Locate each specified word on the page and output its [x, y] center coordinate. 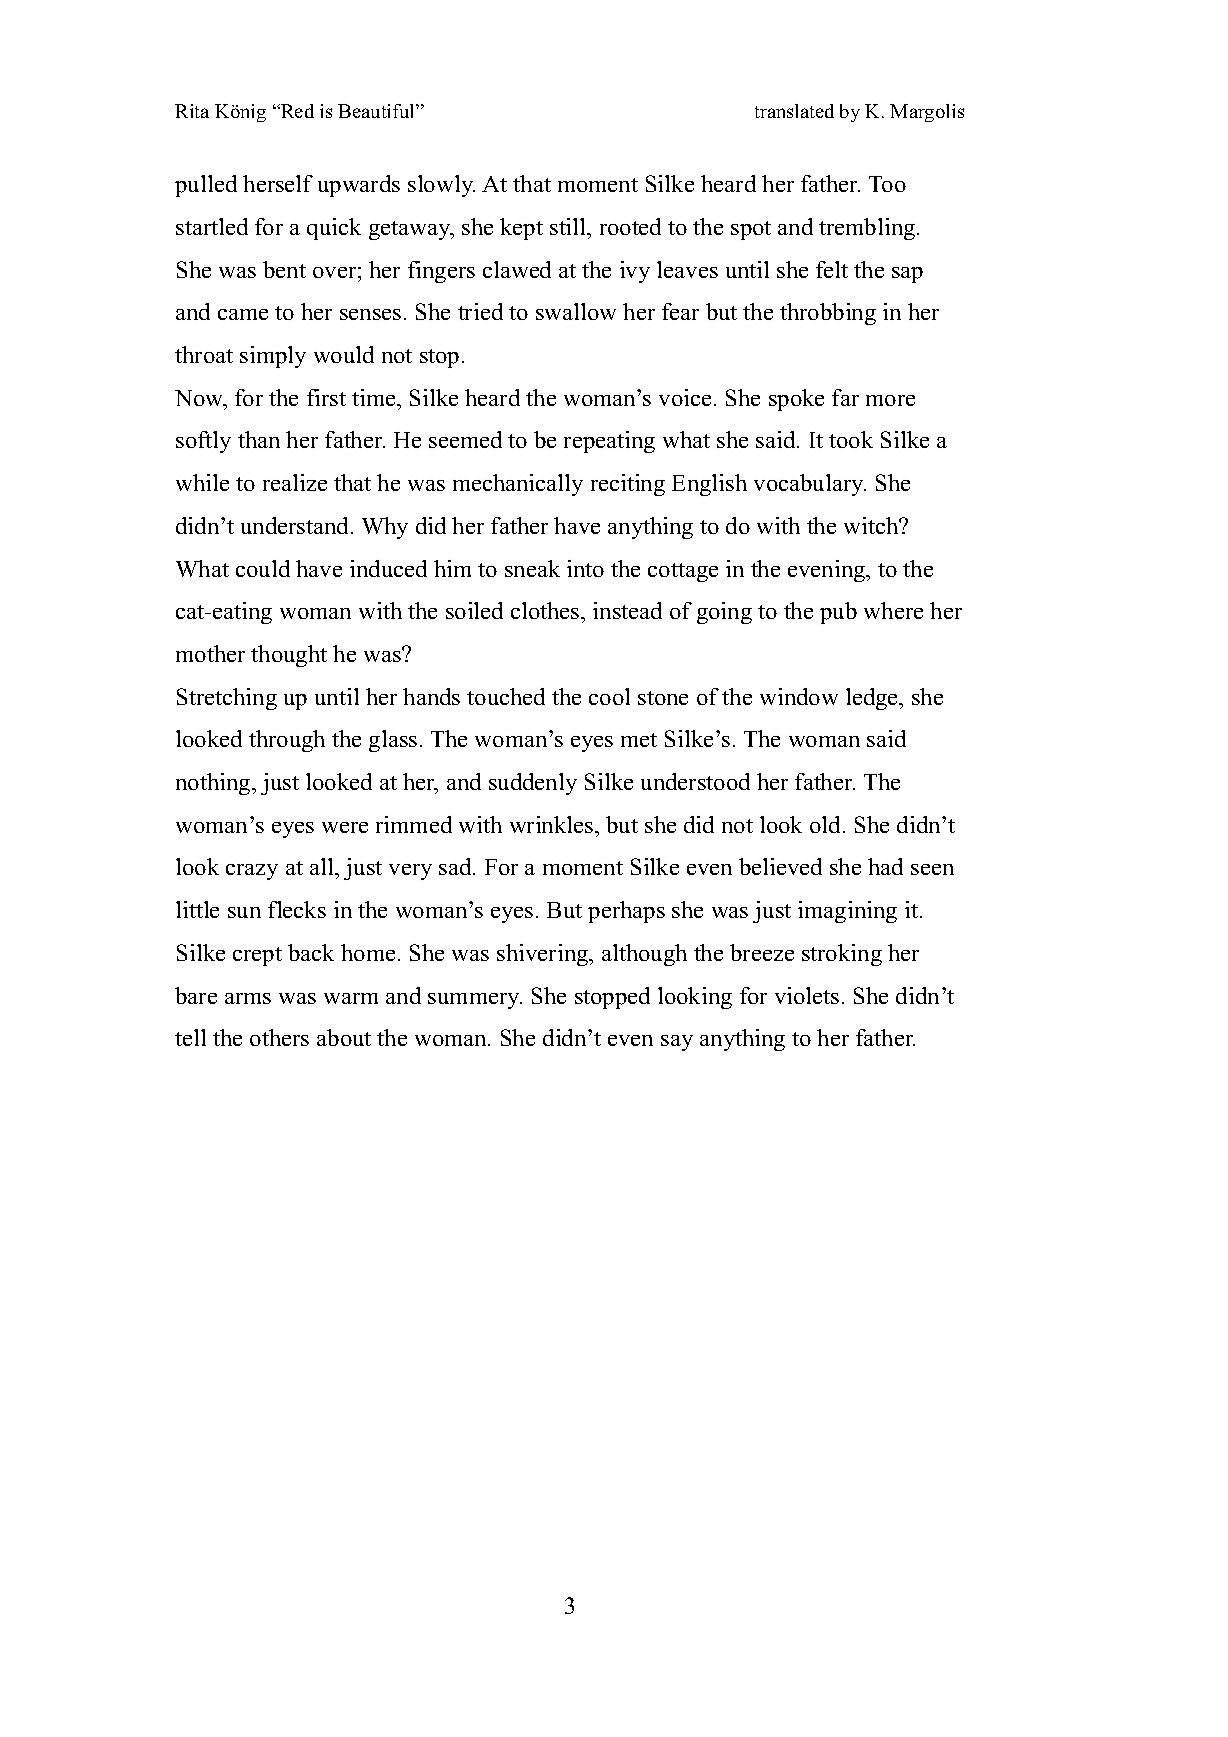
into [585, 568]
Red [296, 111]
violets [807, 995]
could [263, 568]
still [569, 226]
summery [475, 1001]
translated [794, 111]
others [279, 1037]
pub [838, 613]
